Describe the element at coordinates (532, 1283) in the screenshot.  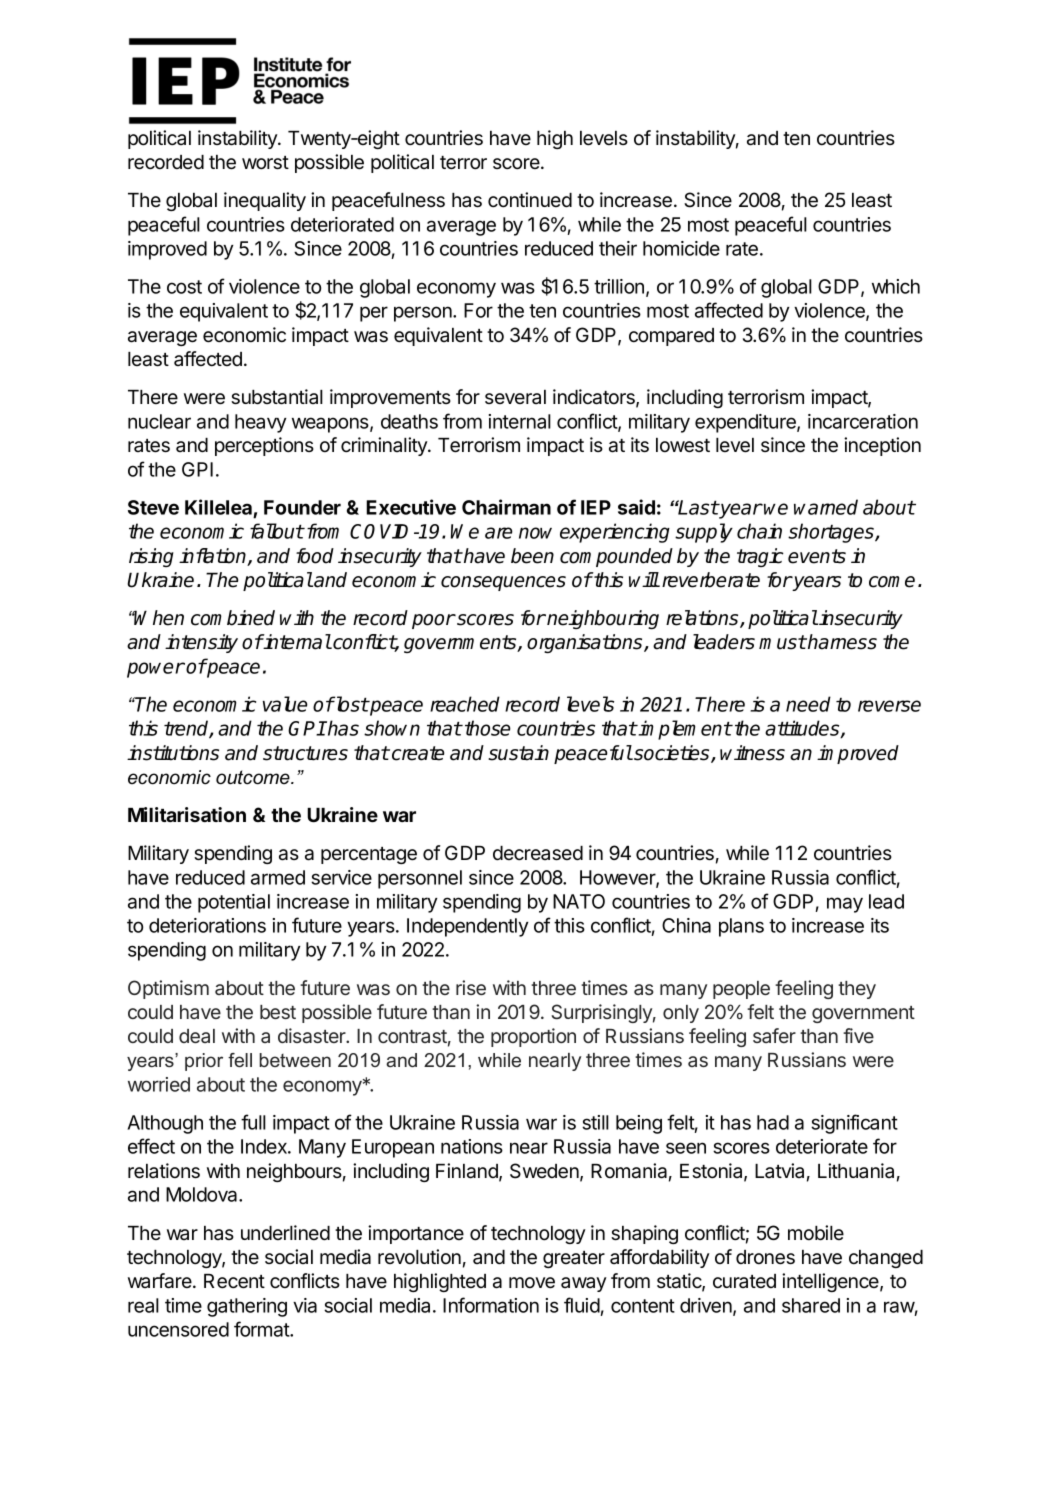
I see `move` at that location.
